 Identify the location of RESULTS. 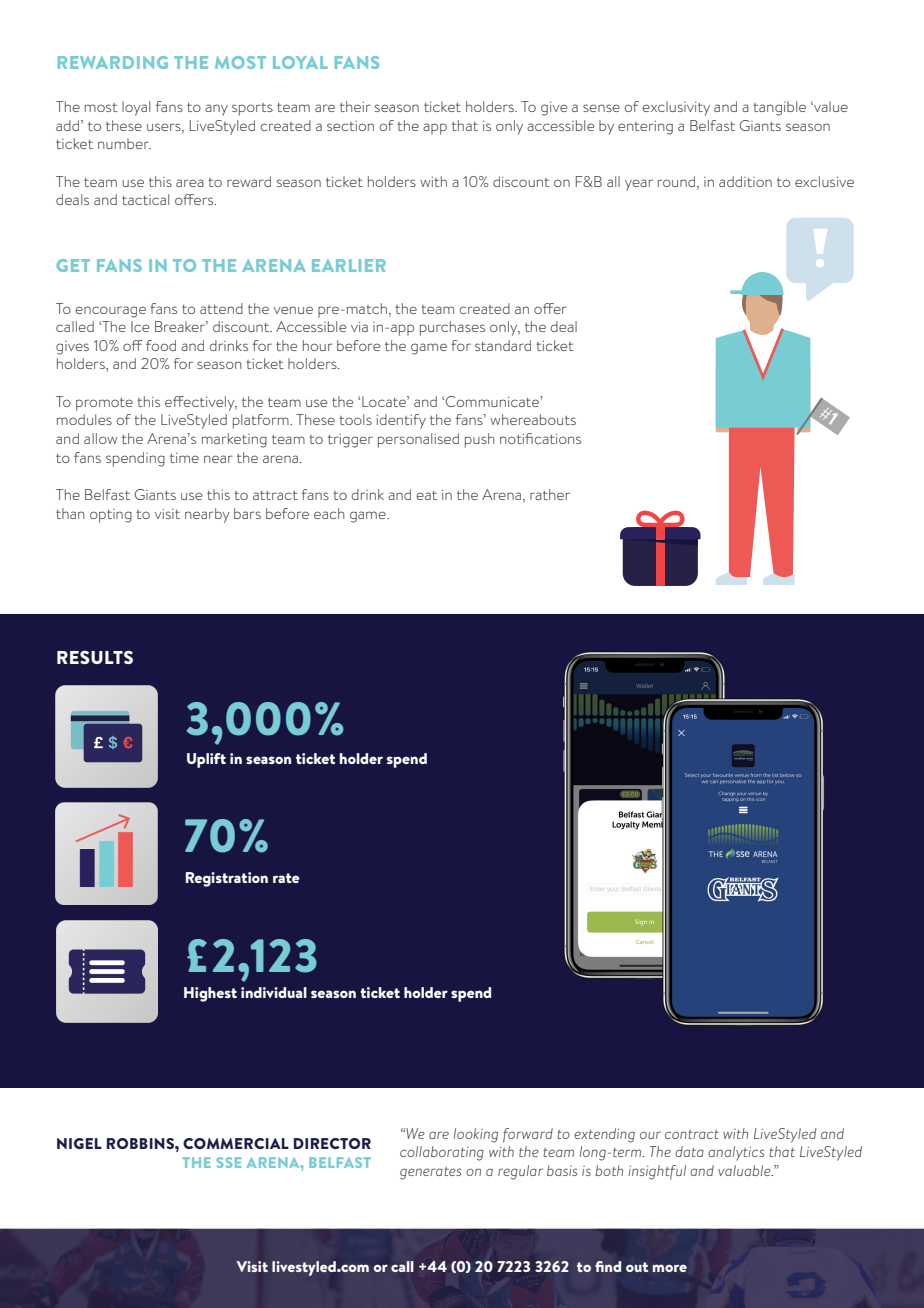
(95, 657).
